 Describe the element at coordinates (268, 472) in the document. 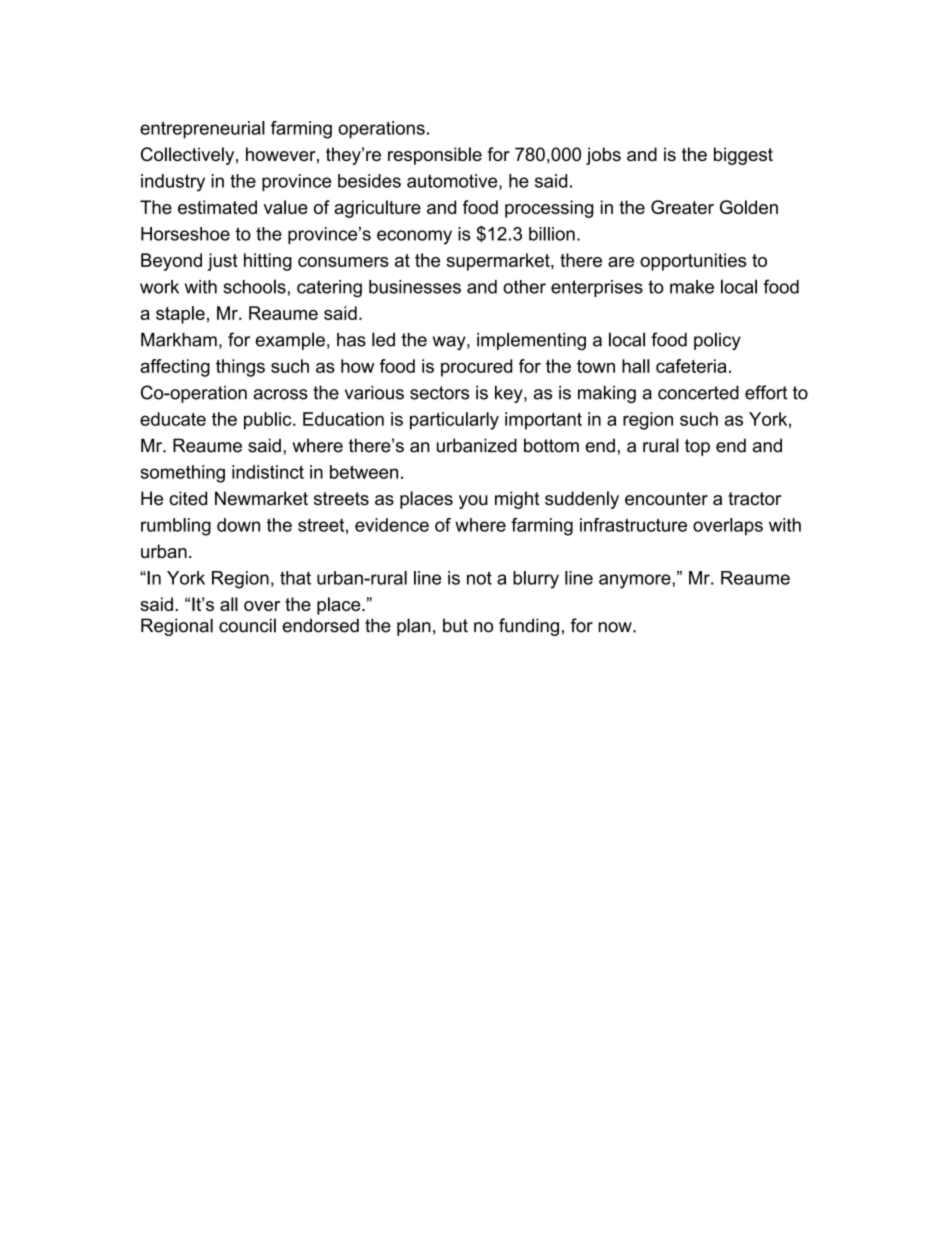

I see `indistinct` at that location.
